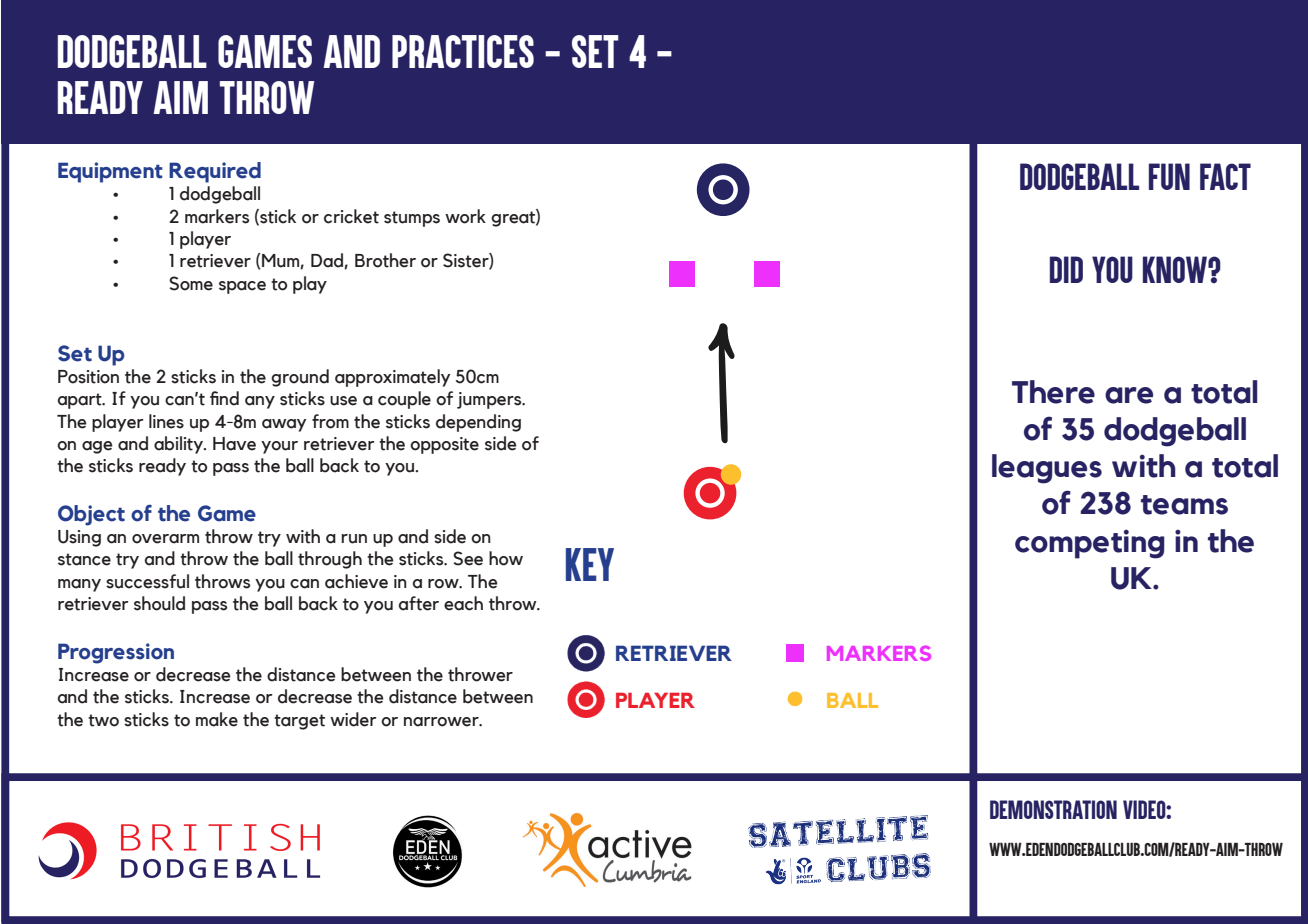 This page has width=1308, height=924. What do you see at coordinates (463, 51) in the page?
I see `PRACTICES` at bounding box center [463, 51].
